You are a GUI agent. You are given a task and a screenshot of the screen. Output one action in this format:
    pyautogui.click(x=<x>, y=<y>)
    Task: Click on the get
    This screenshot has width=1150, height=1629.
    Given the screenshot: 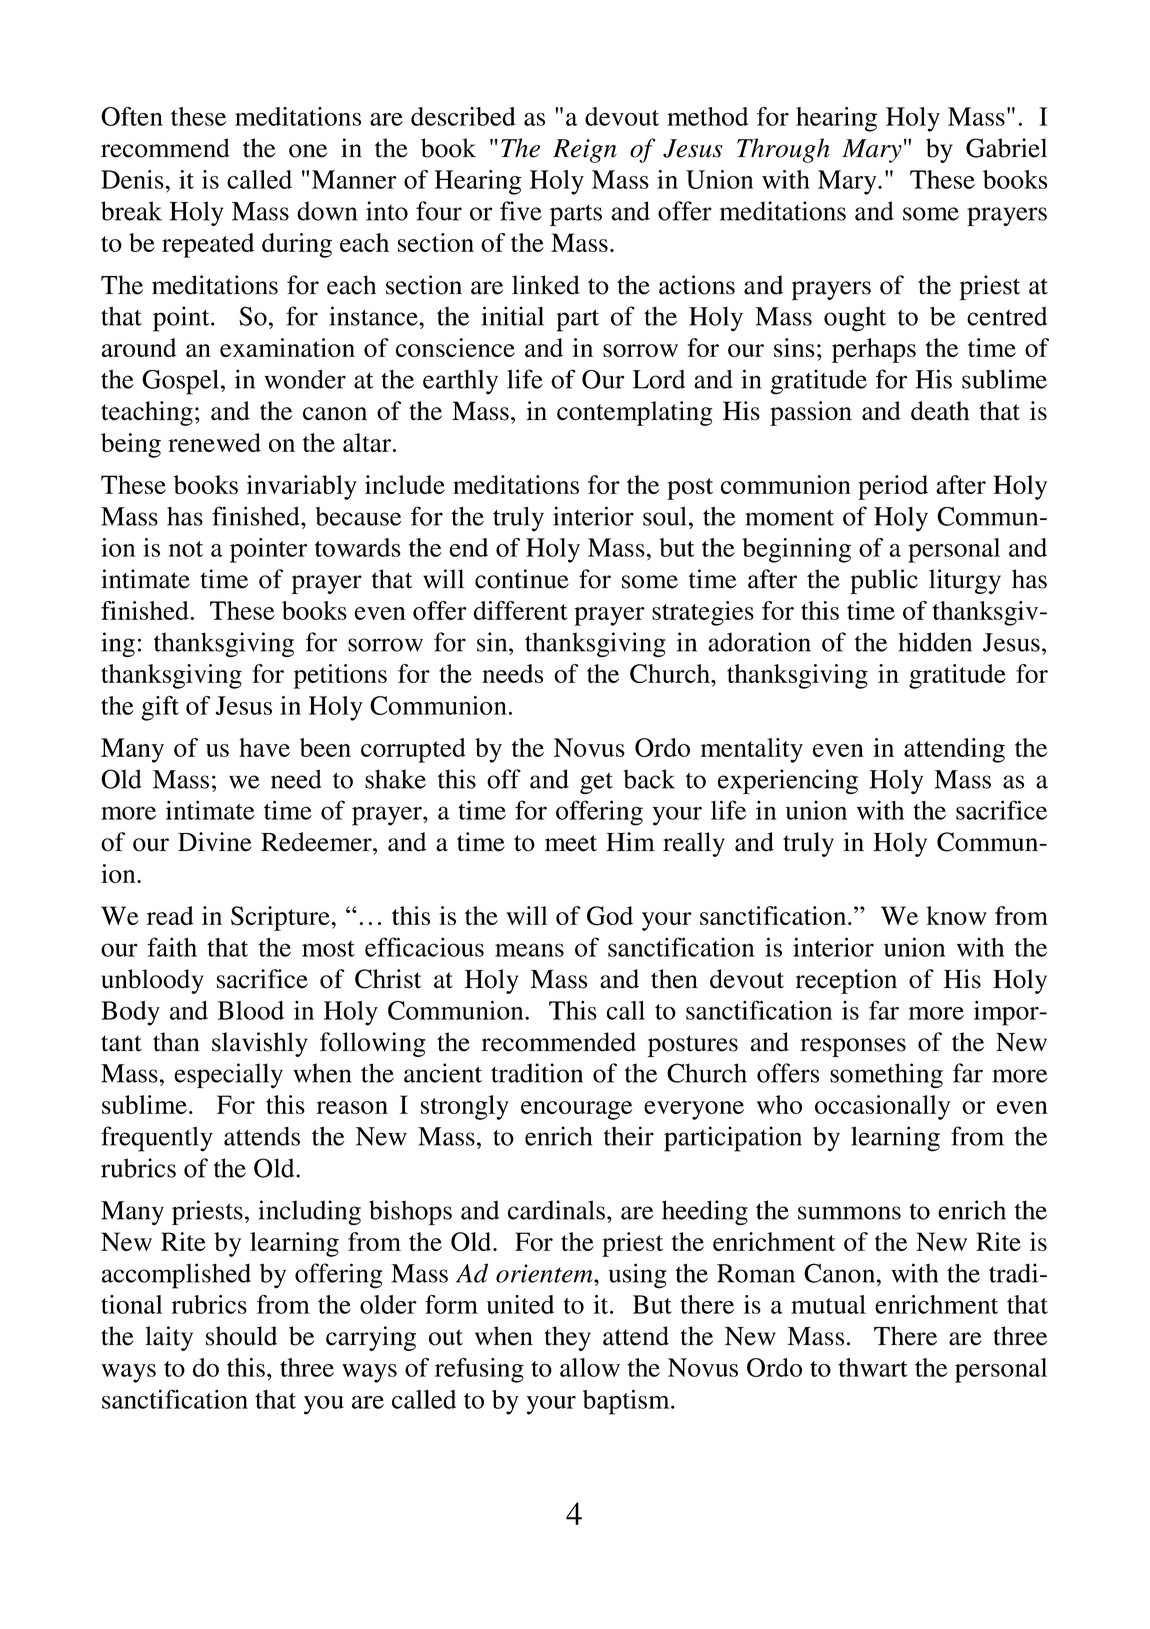 What is the action you would take?
    pyautogui.click(x=596, y=783)
